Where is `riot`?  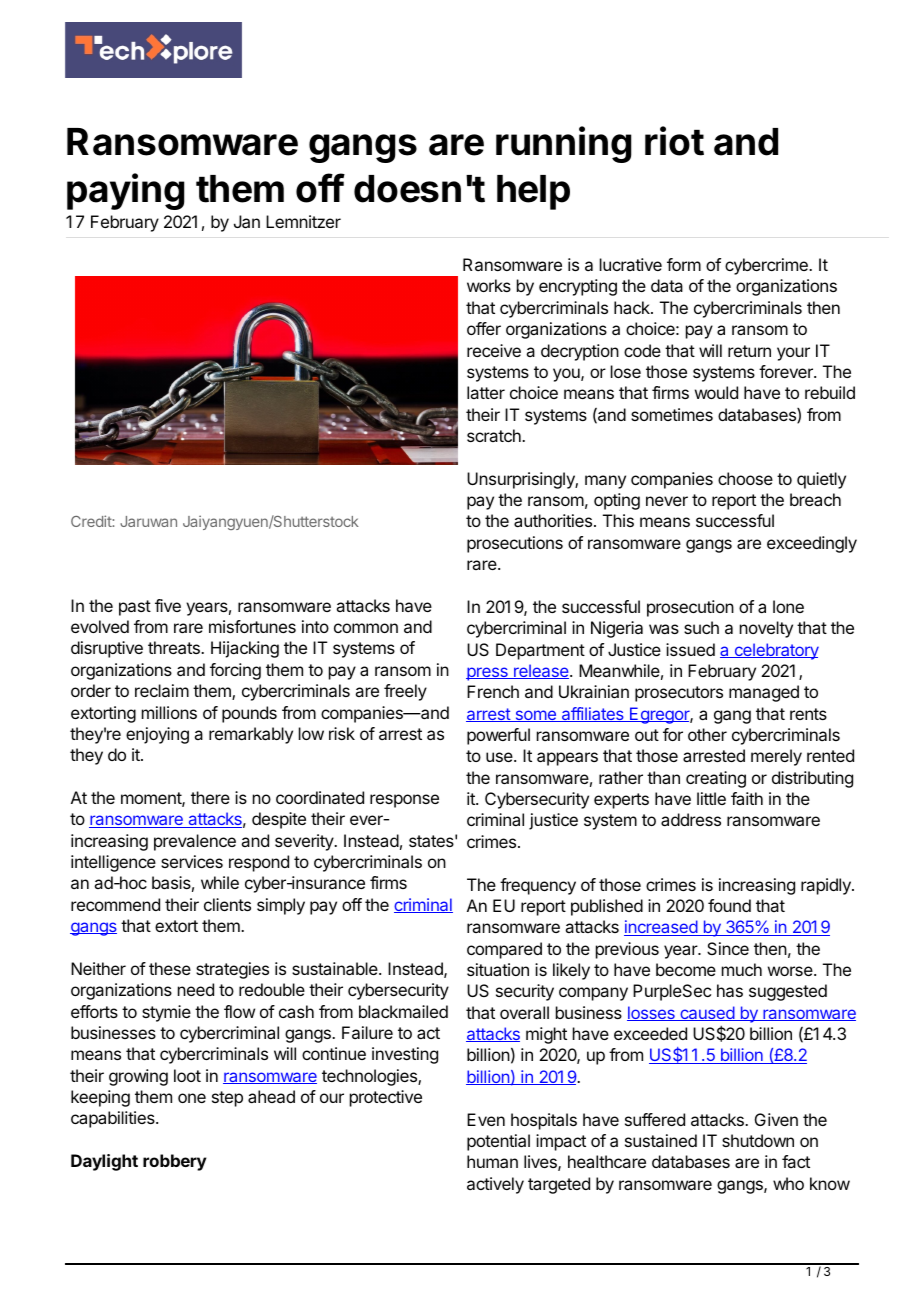
riot is located at coordinates (674, 141).
